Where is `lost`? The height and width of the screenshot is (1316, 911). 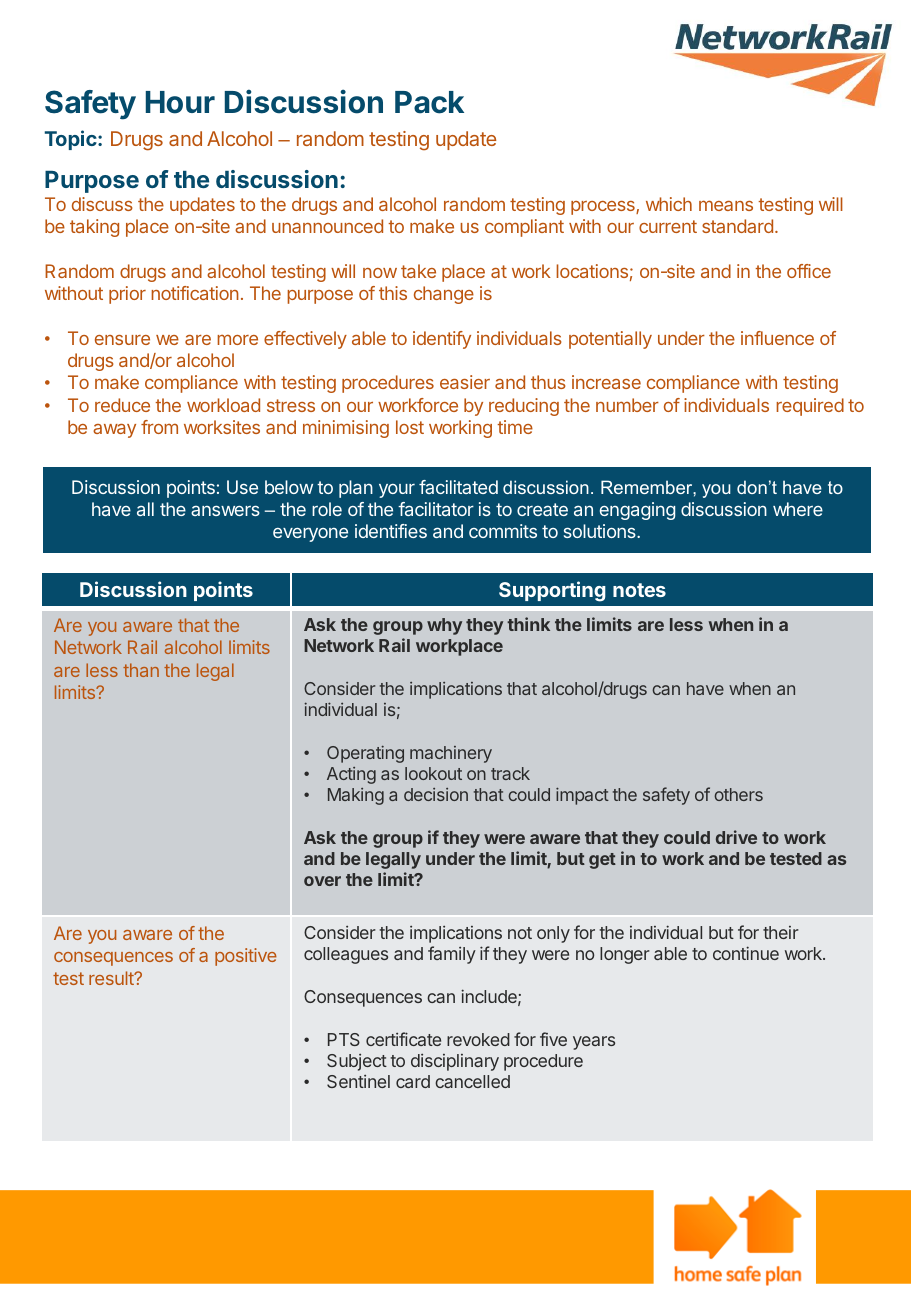
lost is located at coordinates (410, 427).
